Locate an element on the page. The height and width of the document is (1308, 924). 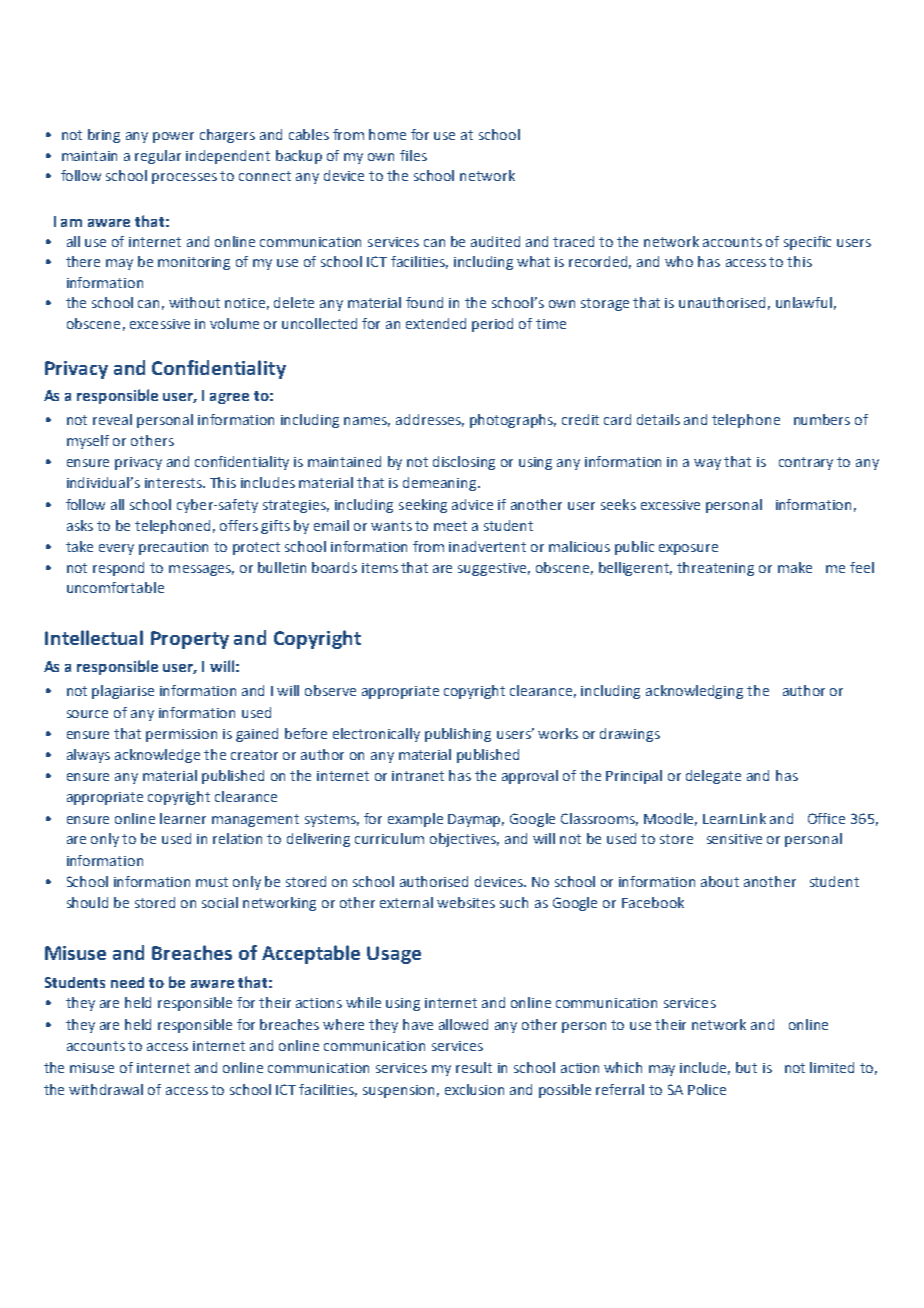
withdrawal is located at coordinates (106, 1089).
